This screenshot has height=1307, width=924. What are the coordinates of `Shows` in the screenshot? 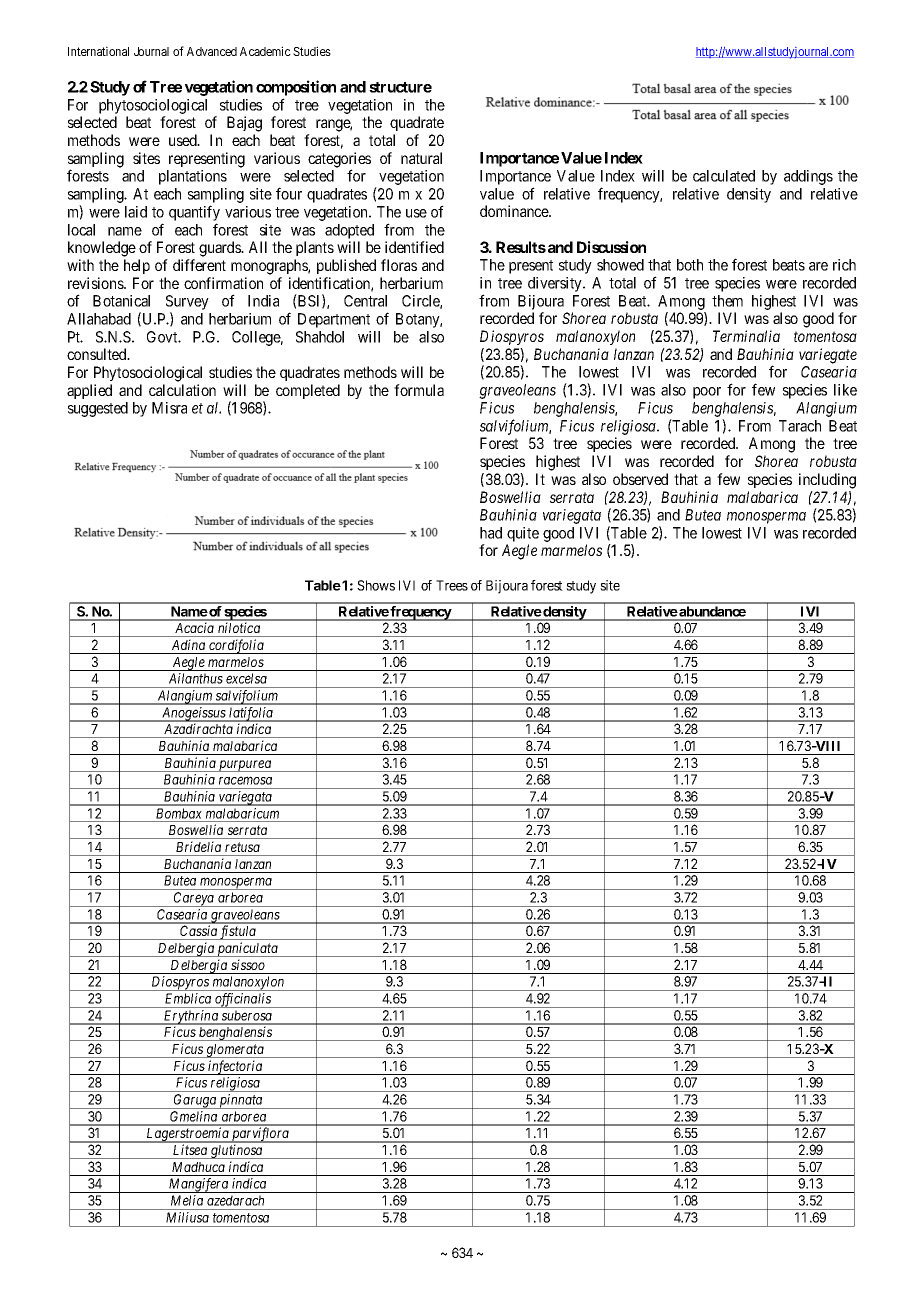 It's located at (376, 585).
